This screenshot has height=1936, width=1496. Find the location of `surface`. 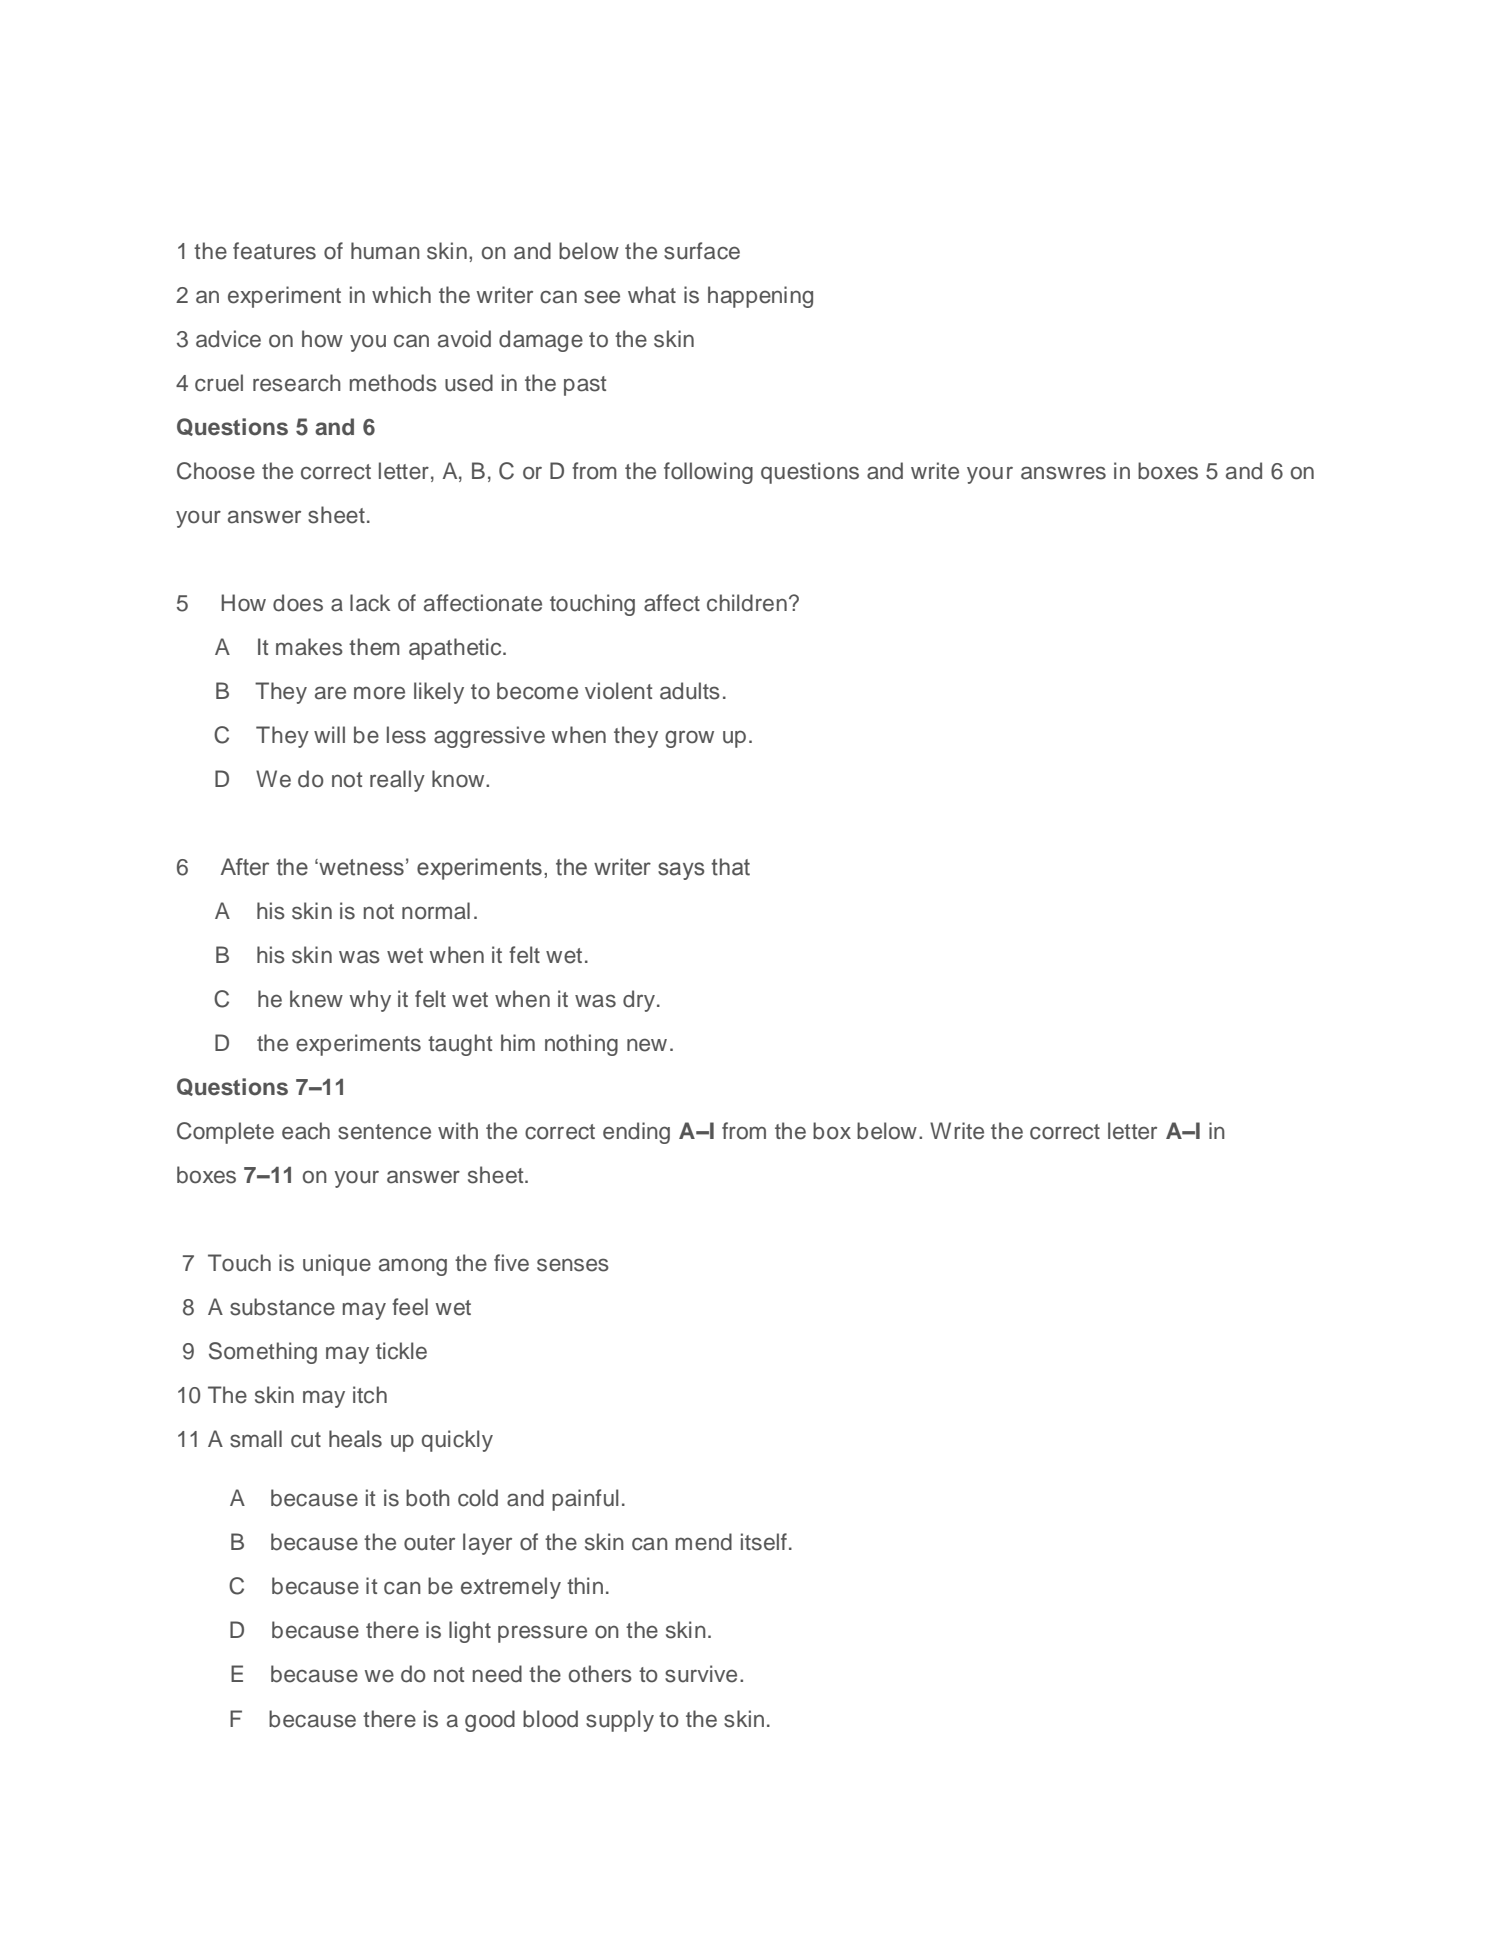

surface is located at coordinates (702, 251).
